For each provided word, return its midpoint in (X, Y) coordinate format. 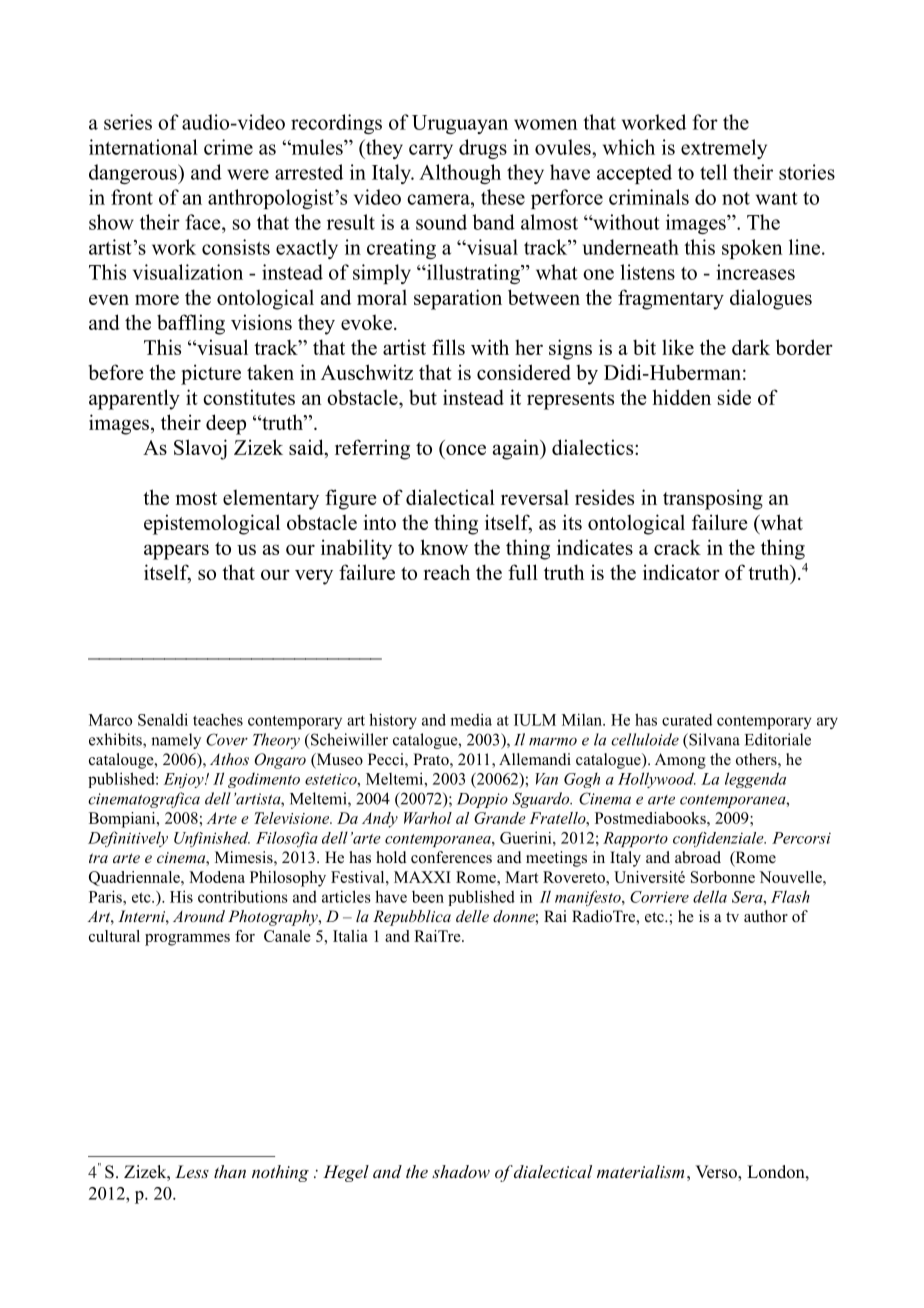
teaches (218, 719)
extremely (724, 149)
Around (199, 916)
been (428, 897)
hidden (682, 397)
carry (431, 151)
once (466, 449)
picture (211, 374)
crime (228, 147)
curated (687, 719)
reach (446, 572)
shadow (461, 1171)
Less (192, 1171)
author (766, 916)
